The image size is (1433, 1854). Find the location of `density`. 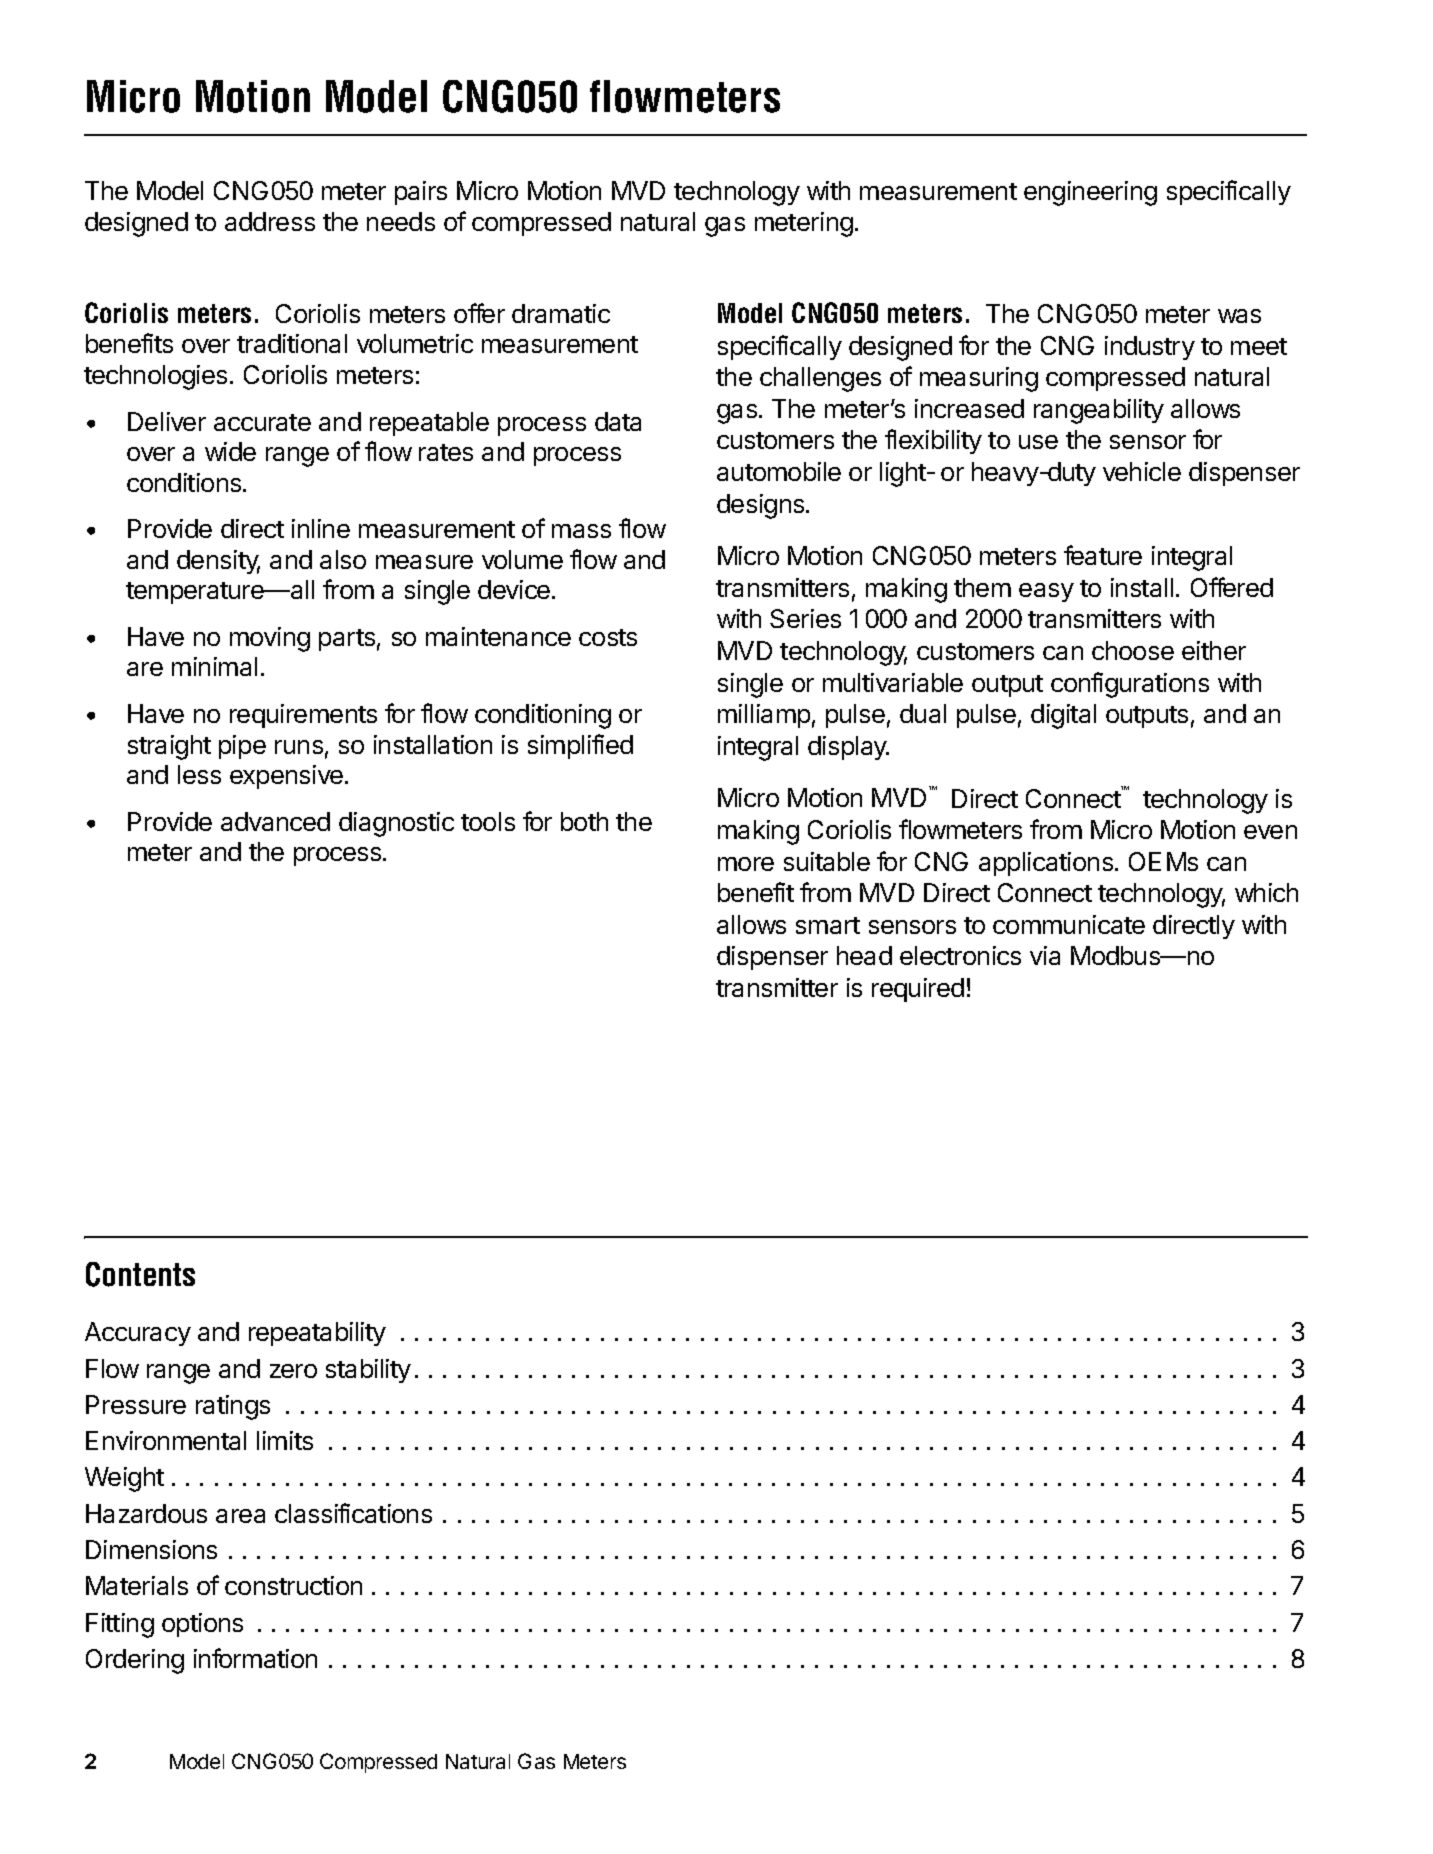

density is located at coordinates (218, 562).
